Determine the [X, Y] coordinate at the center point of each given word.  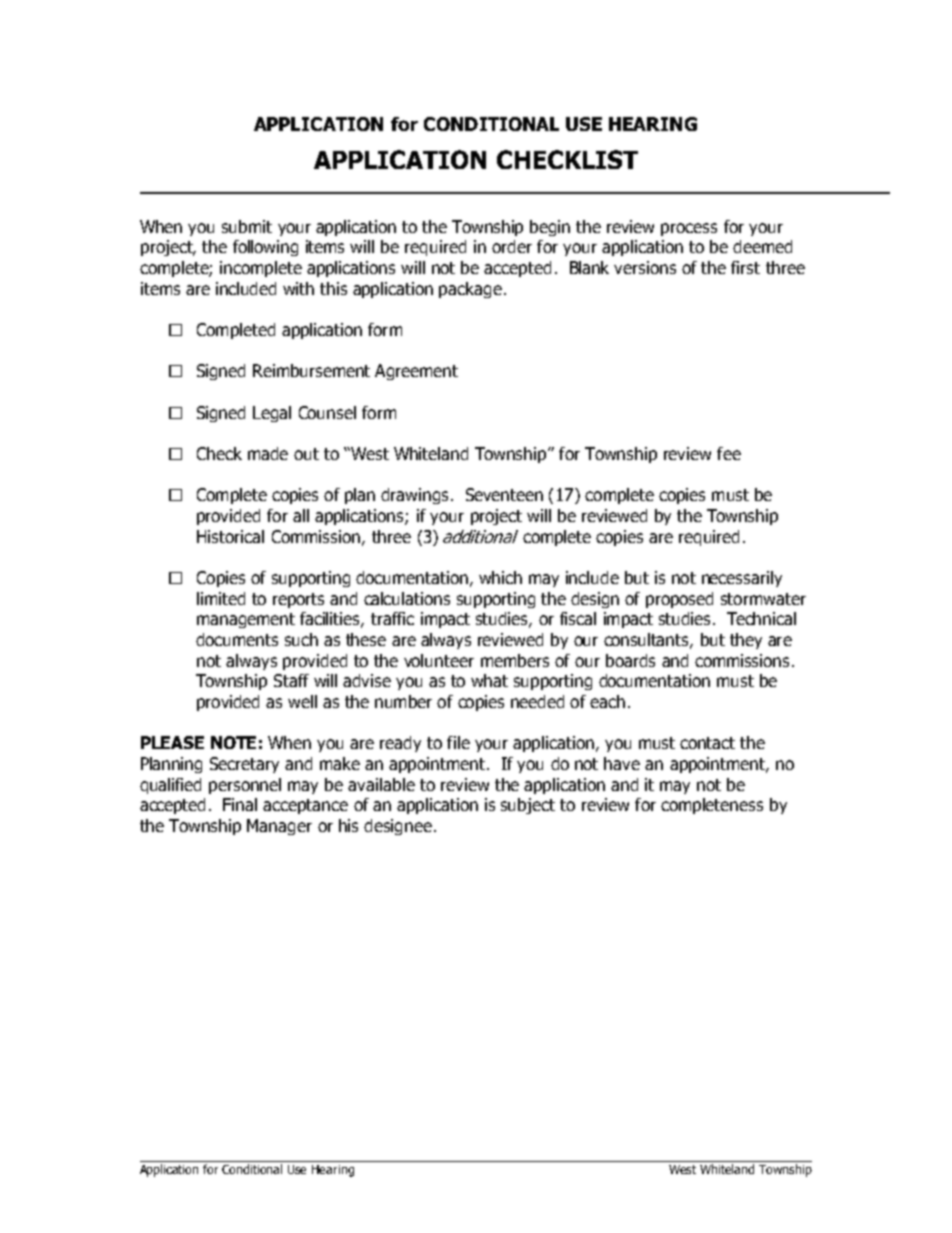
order [512, 246]
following [265, 248]
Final [240, 804]
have [622, 763]
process [689, 229]
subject [528, 806]
